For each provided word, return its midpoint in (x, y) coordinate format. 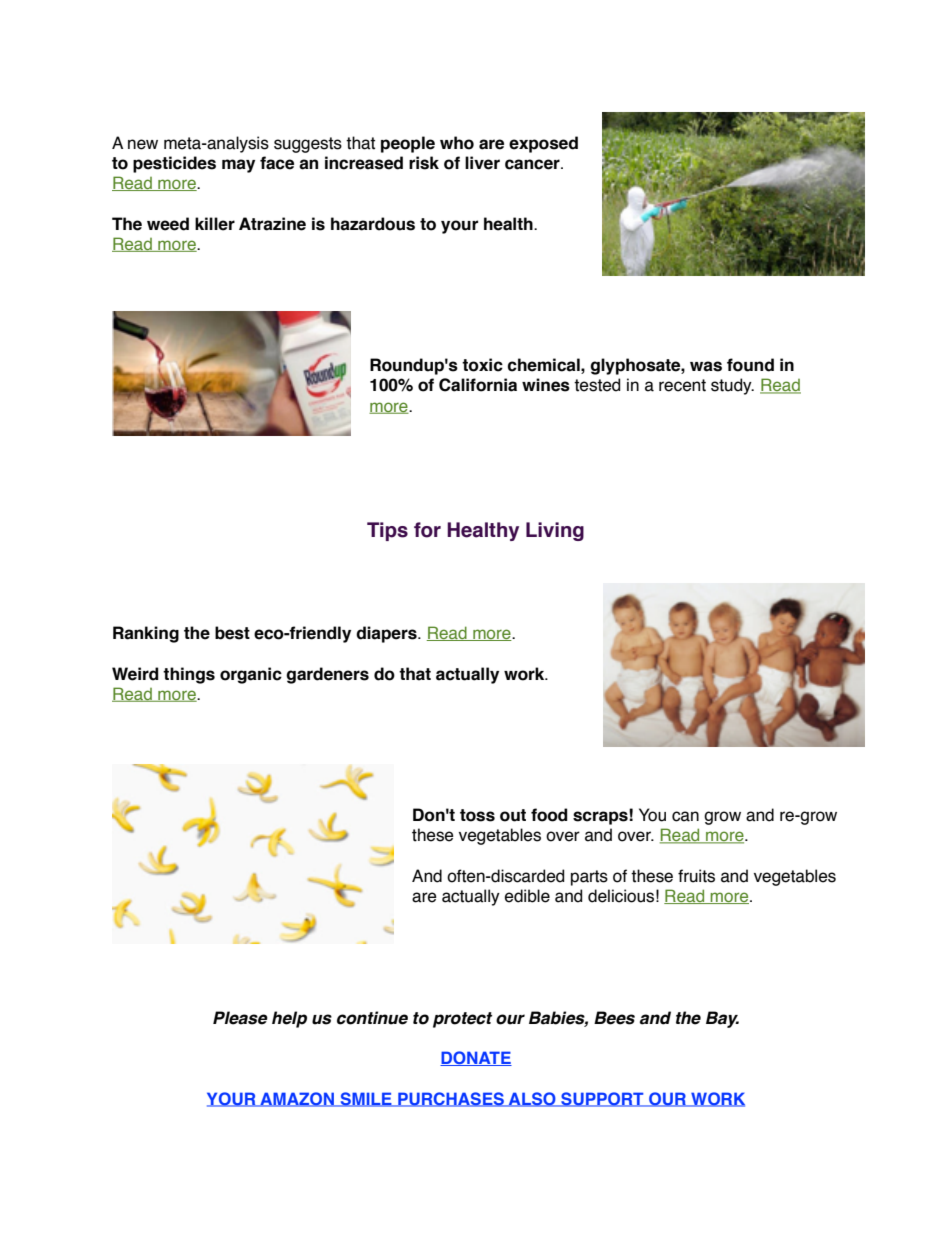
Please (240, 1018)
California (478, 385)
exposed (543, 144)
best (232, 633)
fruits (696, 876)
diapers (387, 634)
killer (215, 224)
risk (424, 163)
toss (477, 815)
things (189, 675)
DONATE (476, 1058)
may (238, 166)
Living (555, 531)
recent (682, 385)
